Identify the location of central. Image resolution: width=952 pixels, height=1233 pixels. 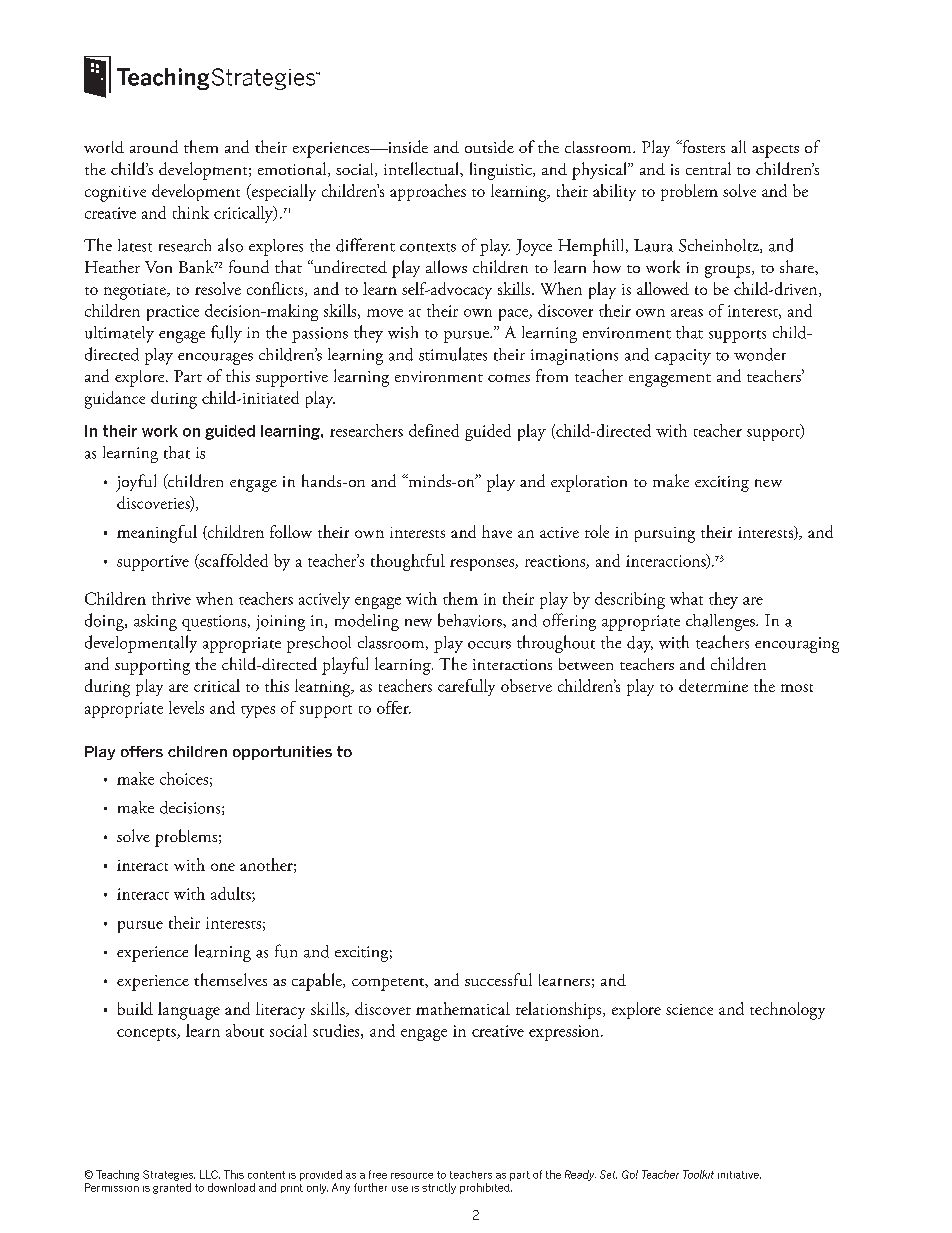
(708, 168).
